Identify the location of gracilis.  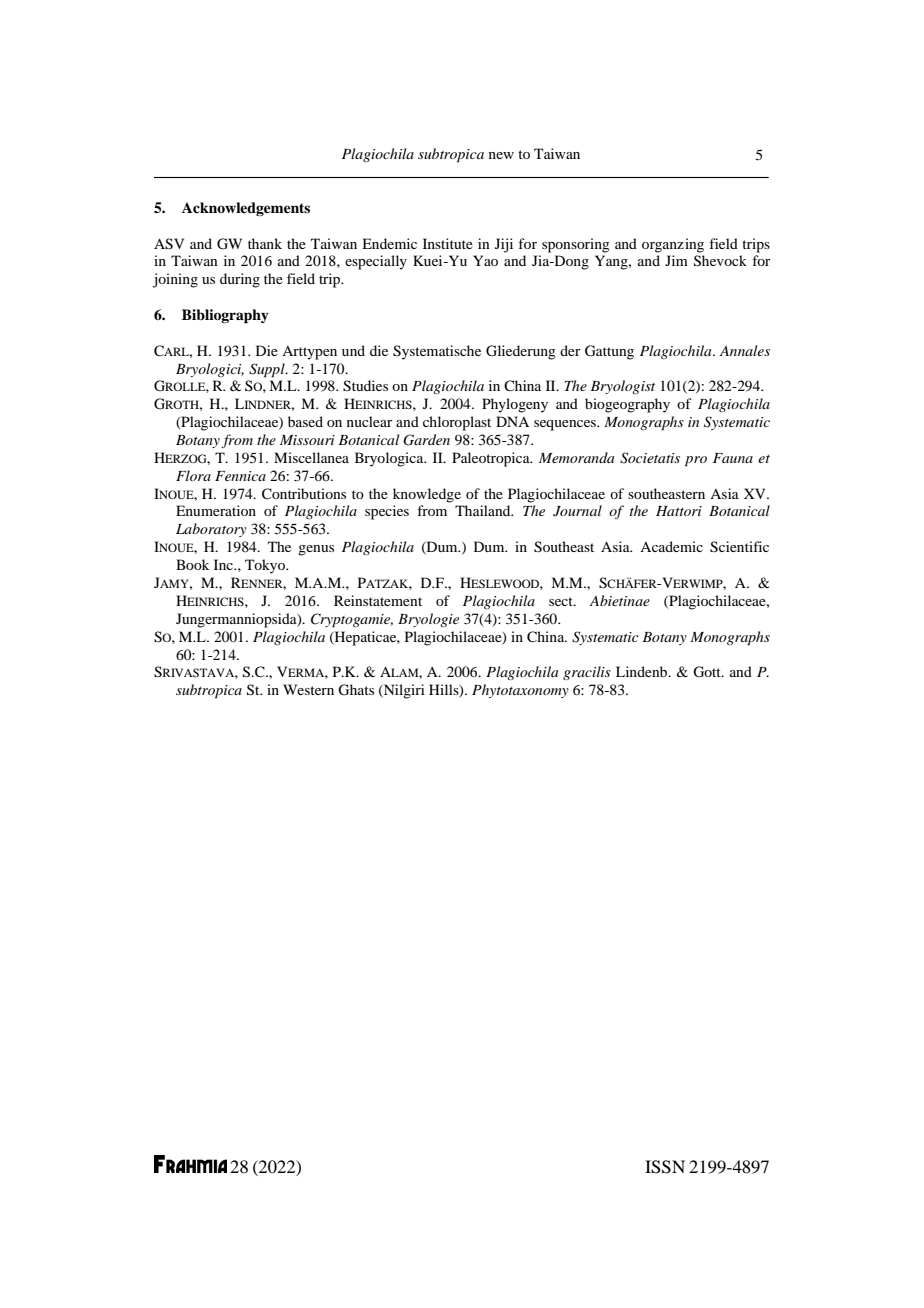
(587, 673).
